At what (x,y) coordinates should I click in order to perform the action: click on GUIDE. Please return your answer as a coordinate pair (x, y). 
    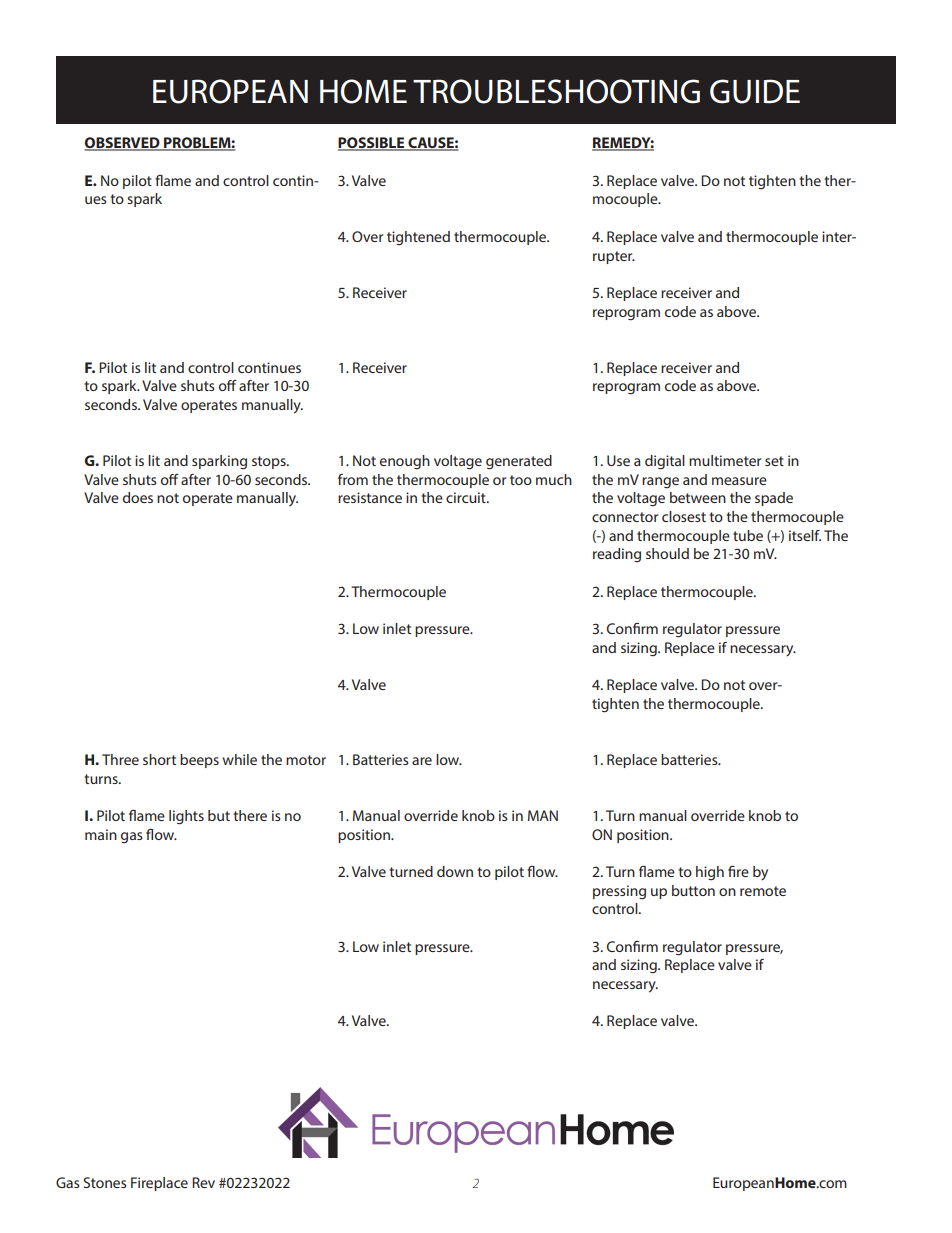
    Looking at the image, I should click on (755, 91).
